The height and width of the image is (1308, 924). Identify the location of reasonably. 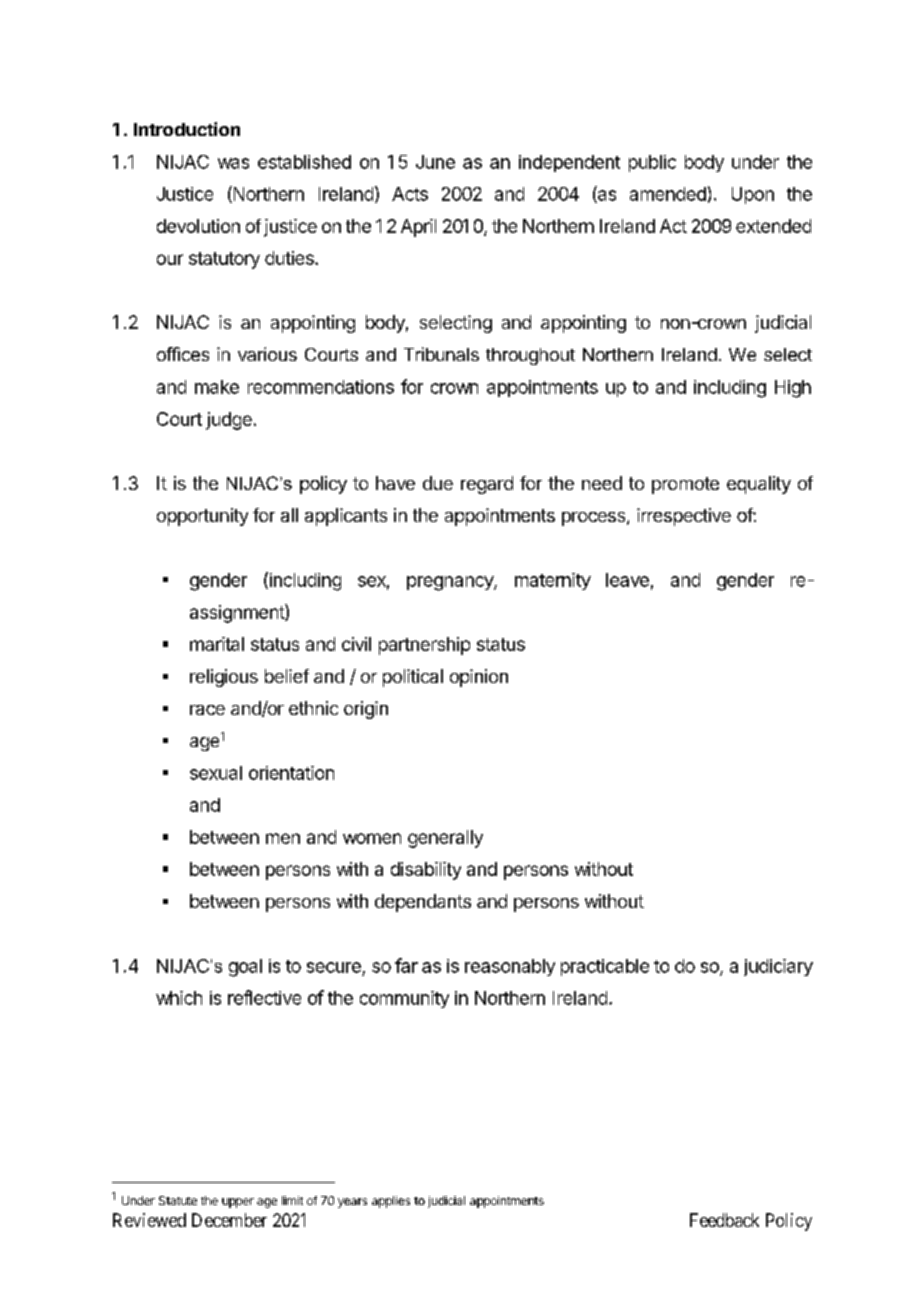
(510, 967).
